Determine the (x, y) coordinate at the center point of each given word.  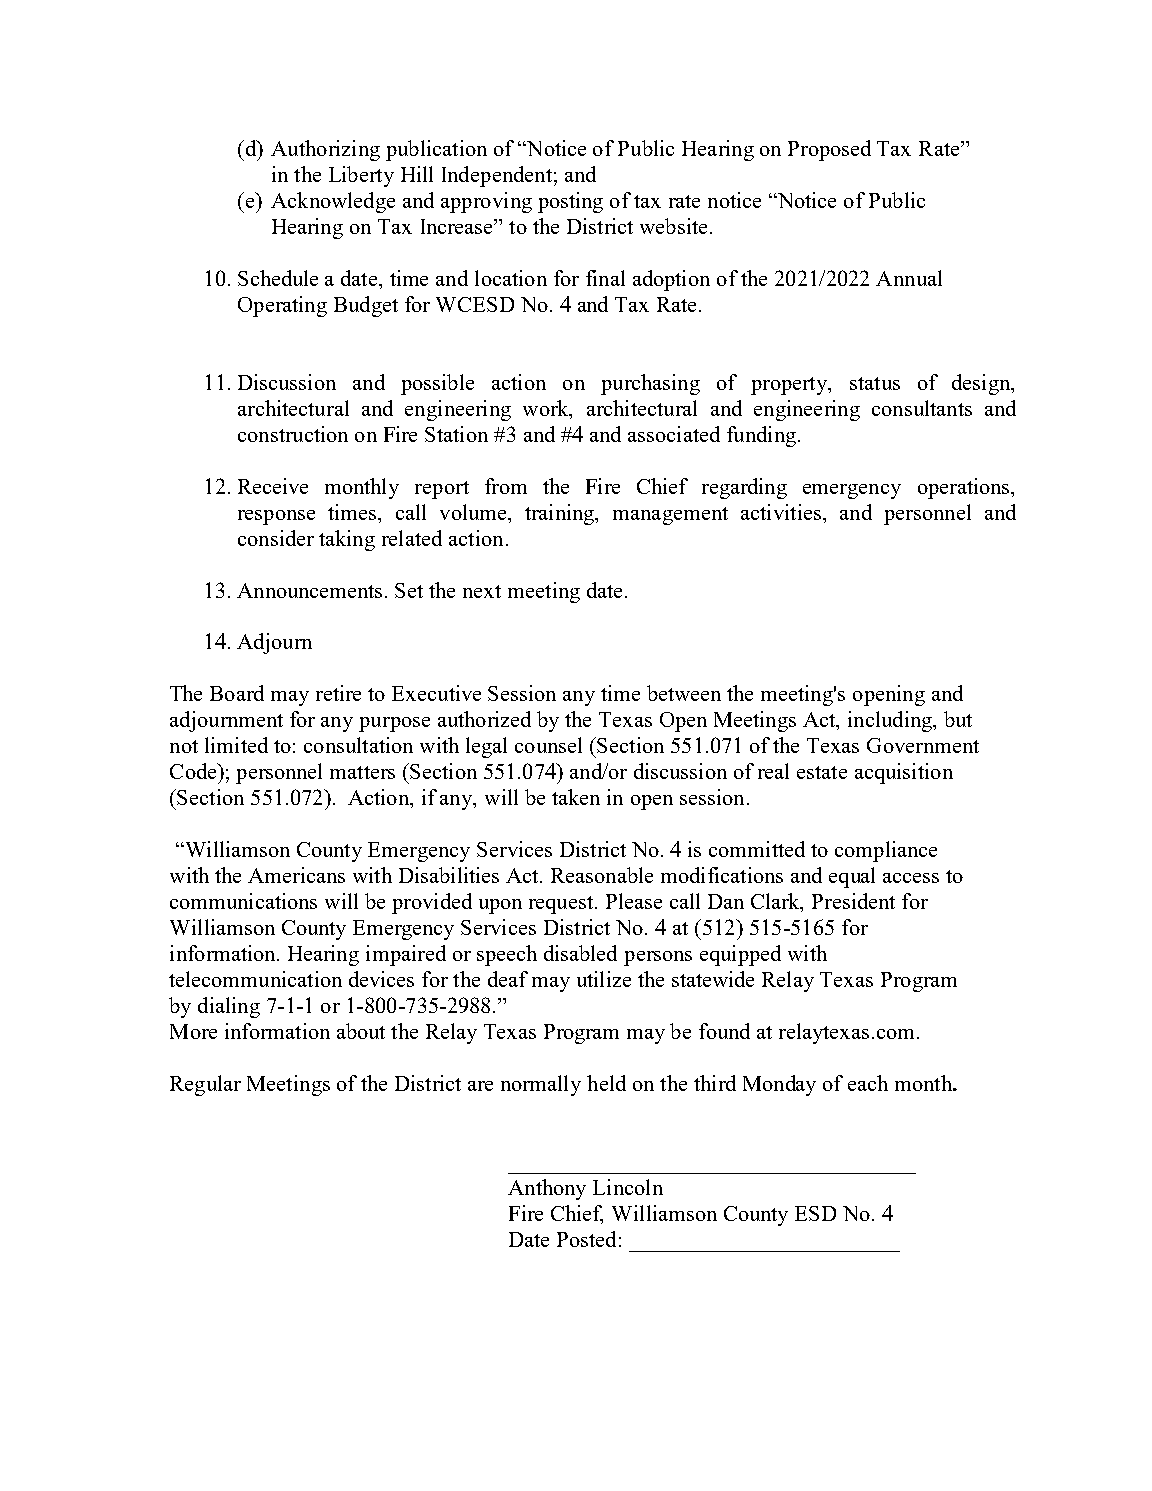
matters (362, 772)
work (547, 408)
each (868, 1083)
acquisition (904, 773)
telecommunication (255, 979)
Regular (205, 1085)
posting (570, 202)
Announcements (309, 590)
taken (576, 797)
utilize (604, 979)
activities (781, 512)
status (875, 383)
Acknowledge (333, 202)
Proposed (829, 150)
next (482, 591)
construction (293, 434)
